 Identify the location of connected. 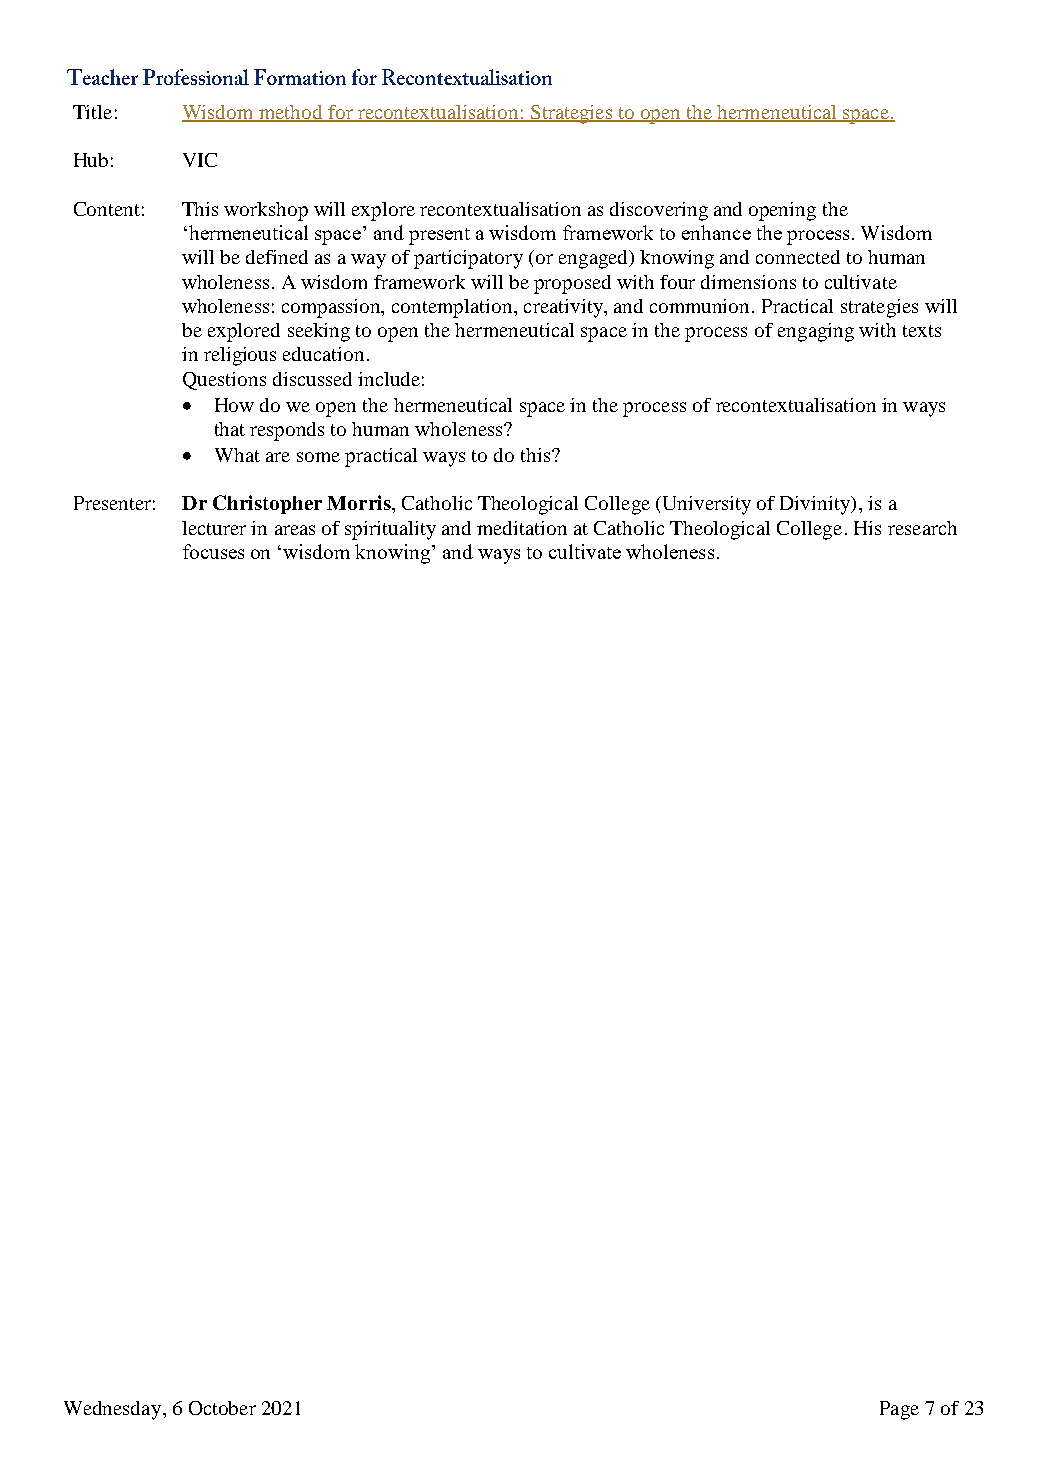
(798, 257).
